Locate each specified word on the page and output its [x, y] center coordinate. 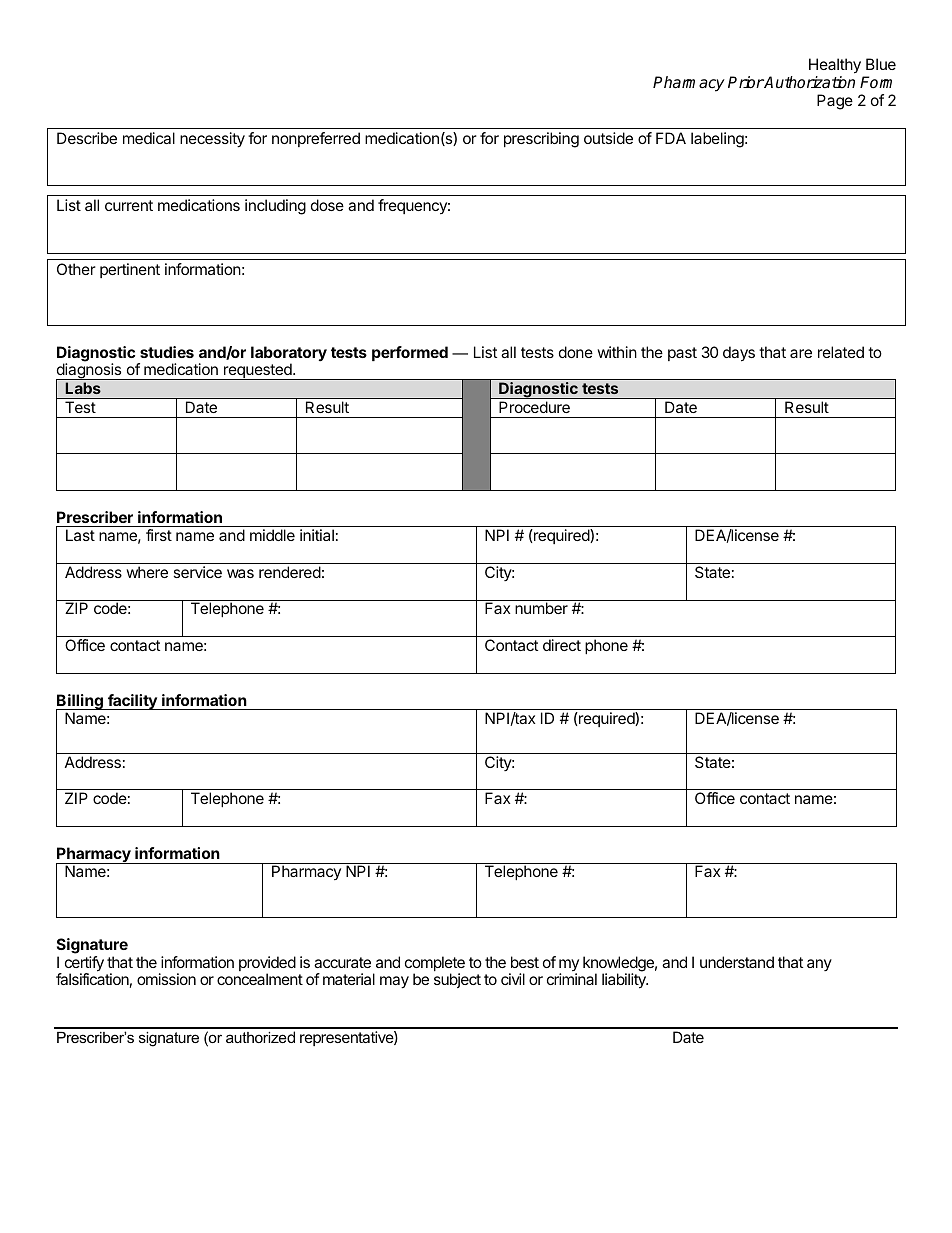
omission [166, 979]
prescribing [541, 140]
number [541, 608]
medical [149, 138]
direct [562, 645]
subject [457, 980]
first [159, 535]
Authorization [809, 82]
